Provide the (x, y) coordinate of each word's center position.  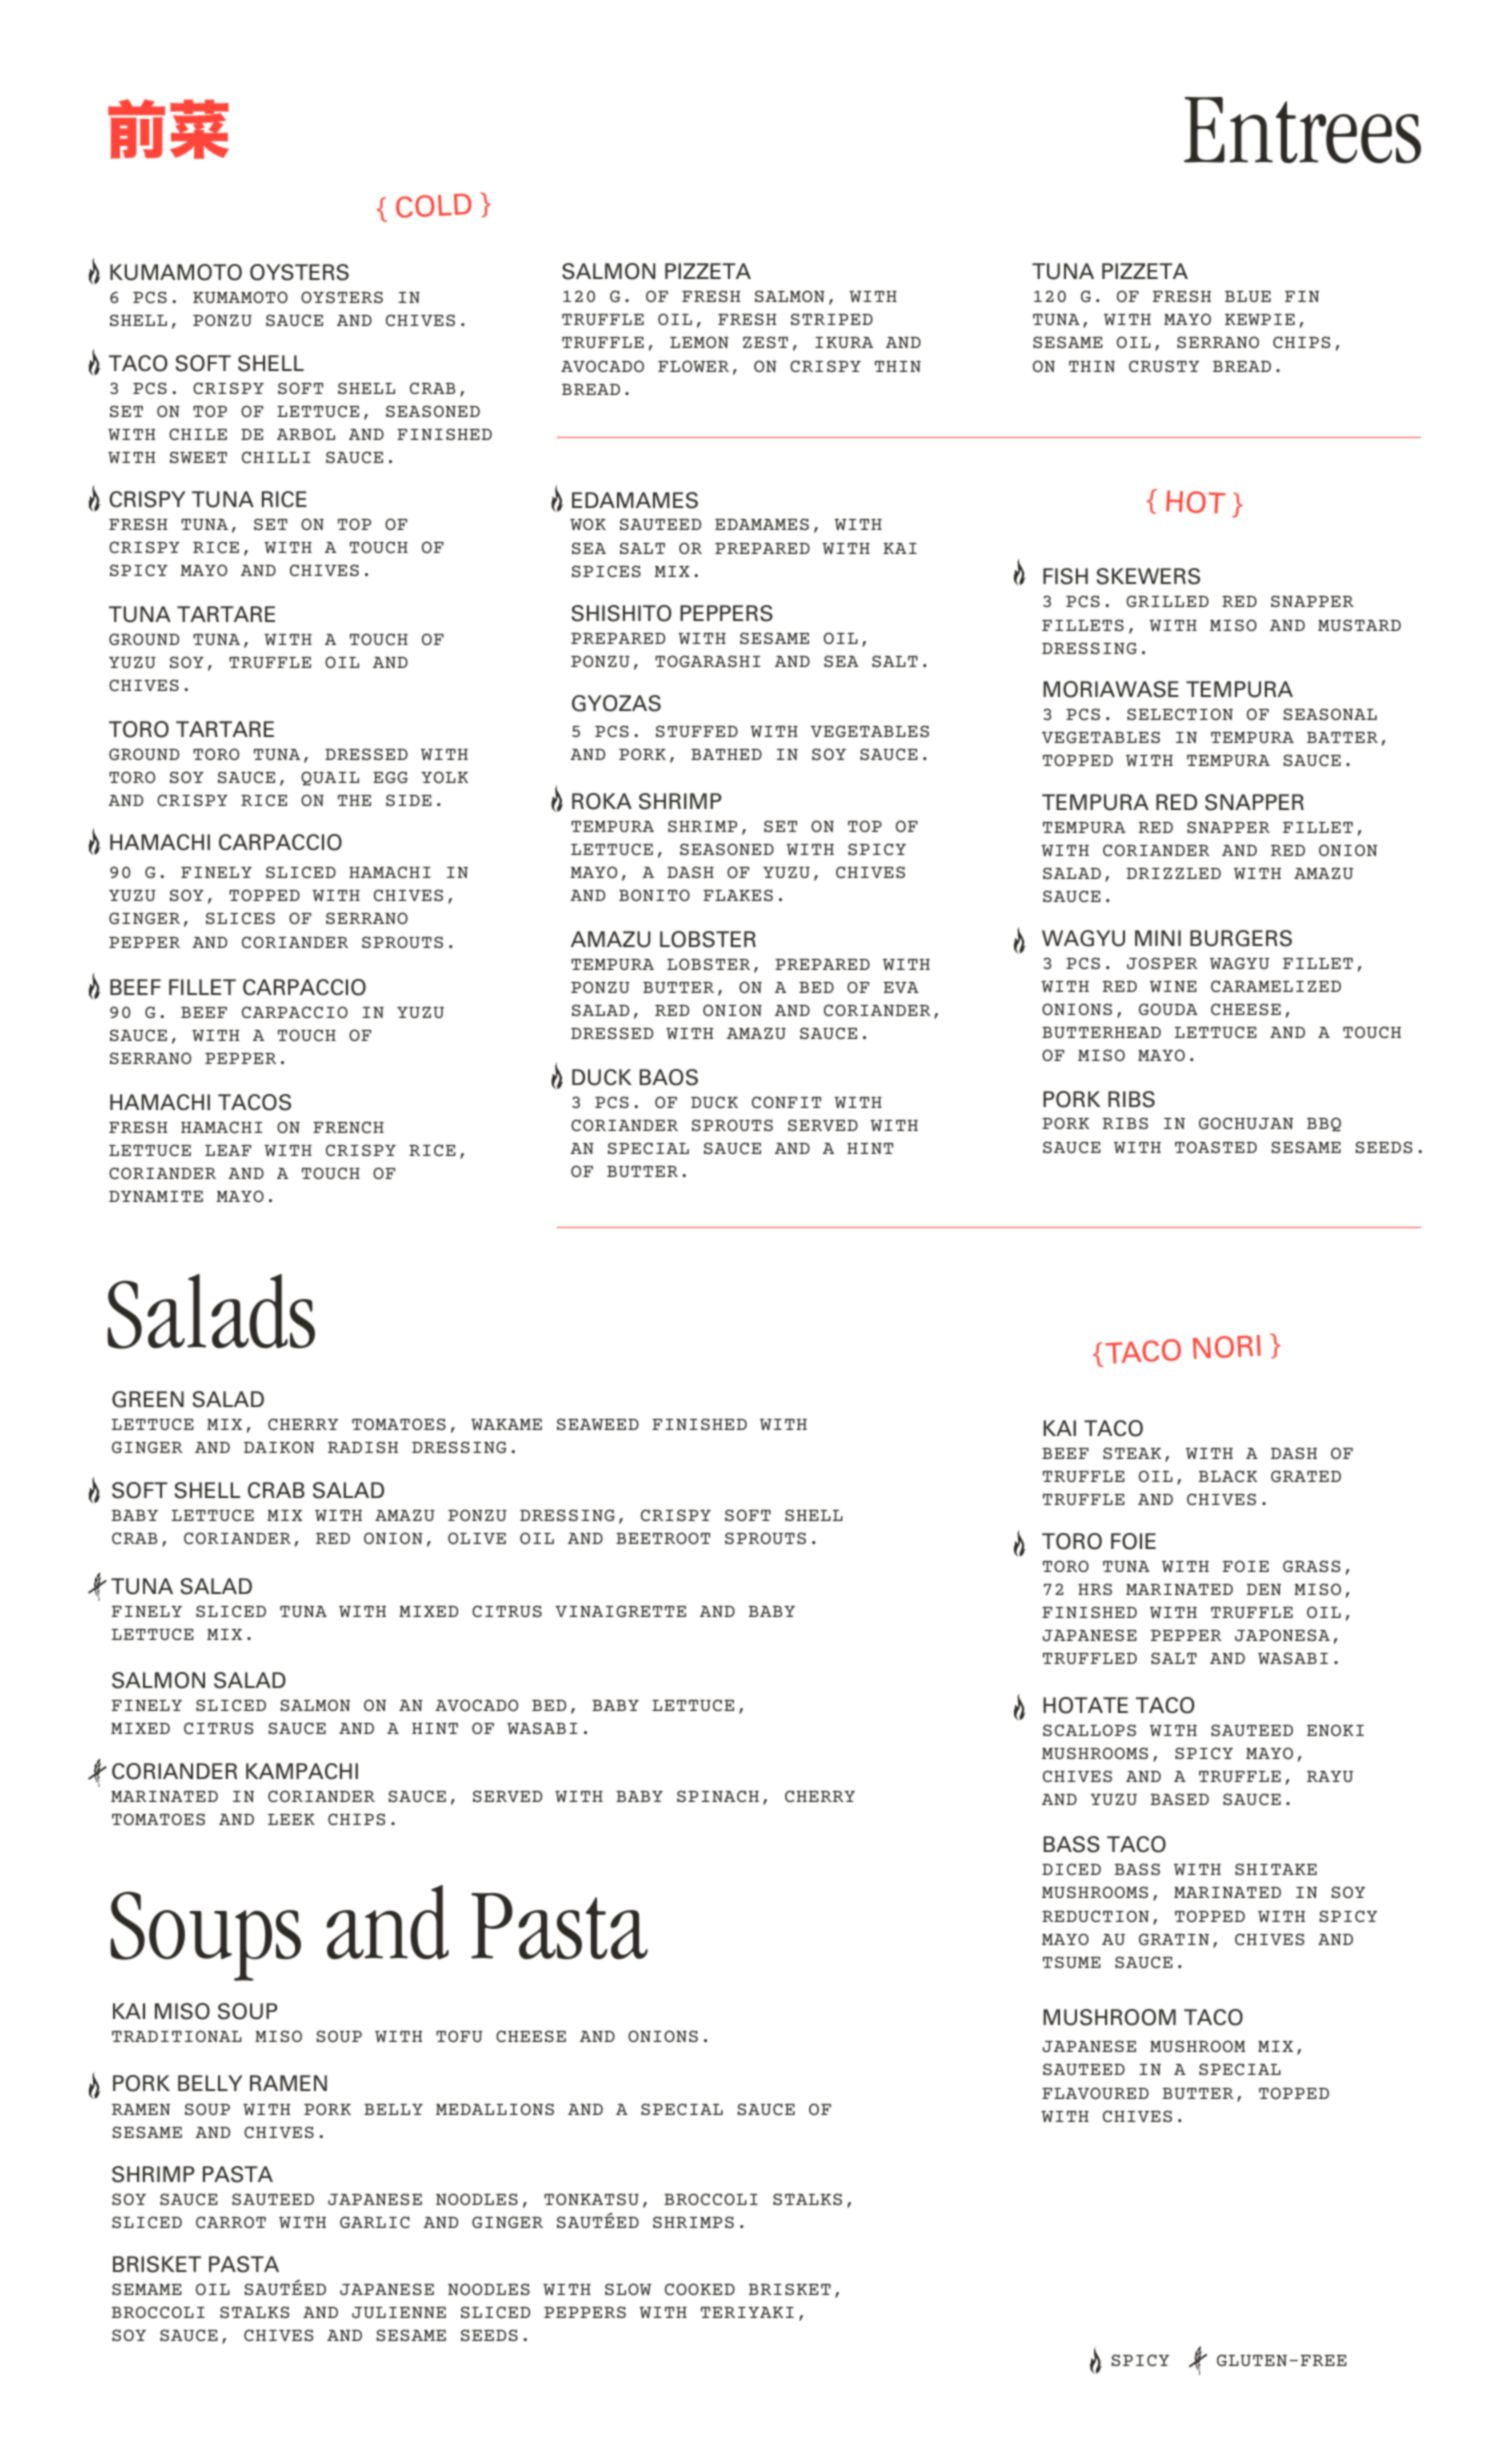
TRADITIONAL (177, 2036)
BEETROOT (663, 1538)
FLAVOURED (1095, 2093)
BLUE (1248, 296)
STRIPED (832, 319)
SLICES (240, 918)
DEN (1264, 1589)
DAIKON (279, 1447)
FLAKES (738, 895)
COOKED (700, 2289)
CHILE (198, 434)
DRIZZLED (1174, 873)
